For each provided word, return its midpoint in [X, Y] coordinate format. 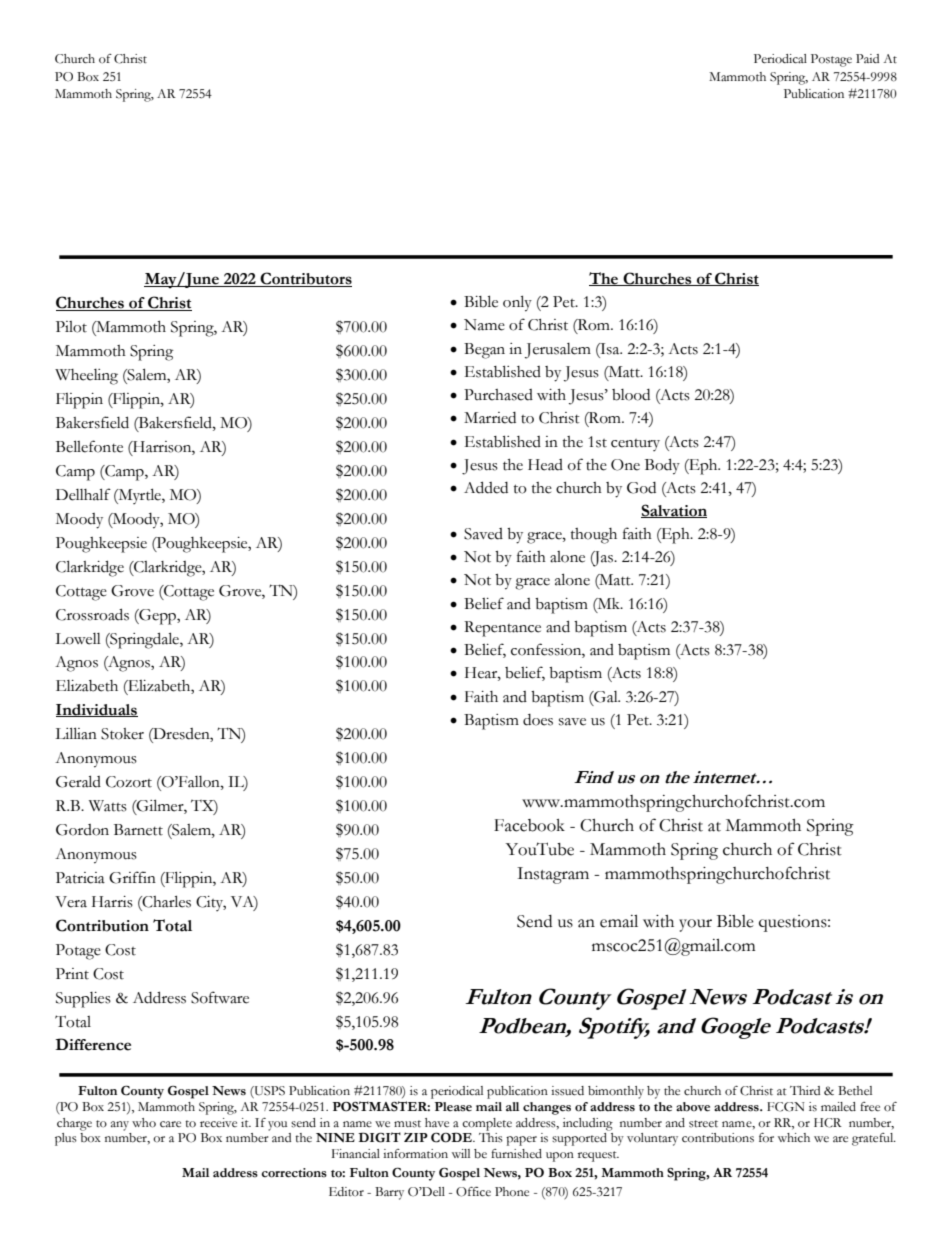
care [170, 1124]
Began [484, 351]
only [517, 303]
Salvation [674, 511]
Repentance [502, 629]
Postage [831, 60]
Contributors [305, 279]
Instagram [553, 875]
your [695, 925]
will [461, 1153]
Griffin [132, 877]
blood [631, 395]
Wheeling [86, 377]
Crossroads [92, 614]
